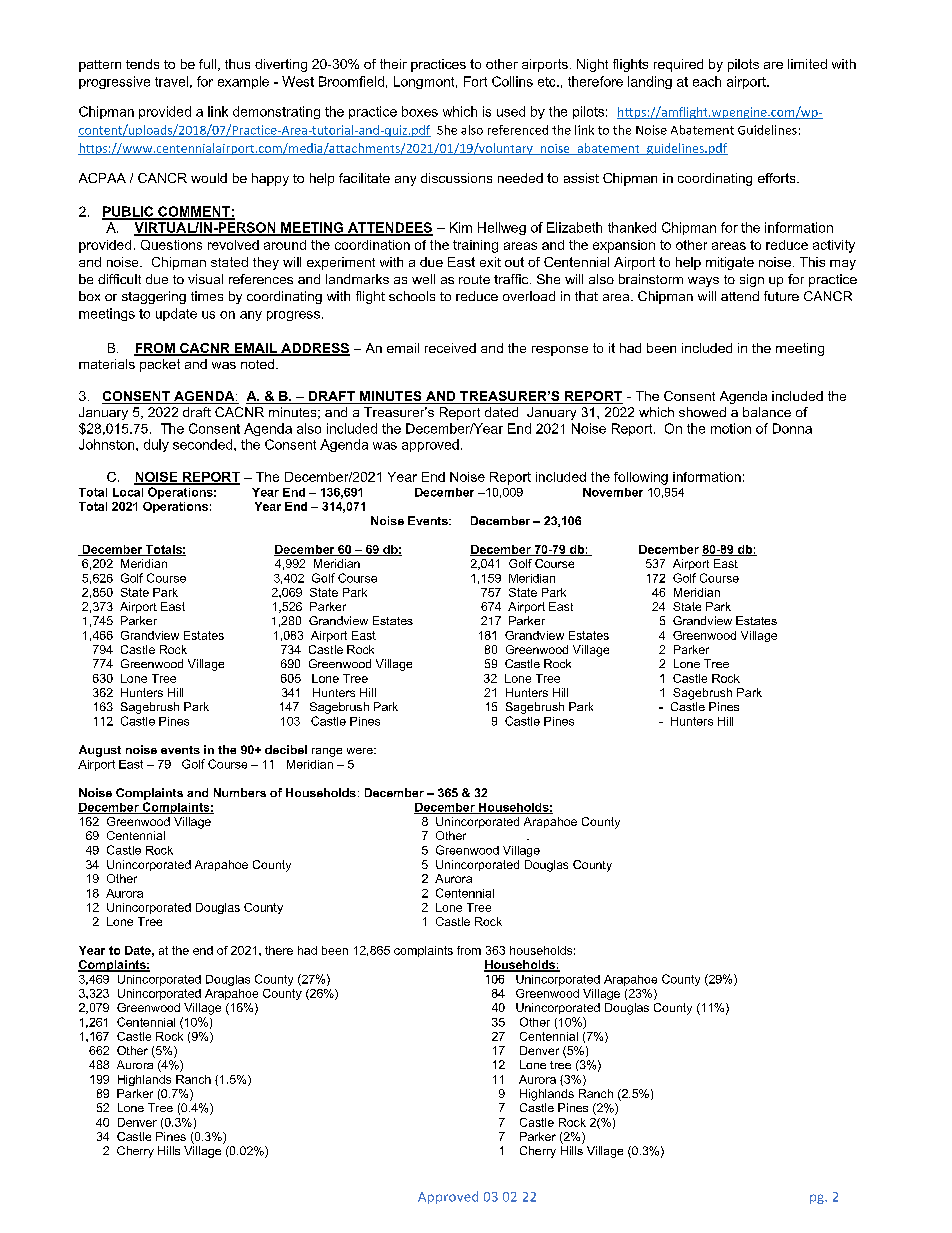 This screenshot has height=1233, width=952. I want to click on range, so click(327, 752).
